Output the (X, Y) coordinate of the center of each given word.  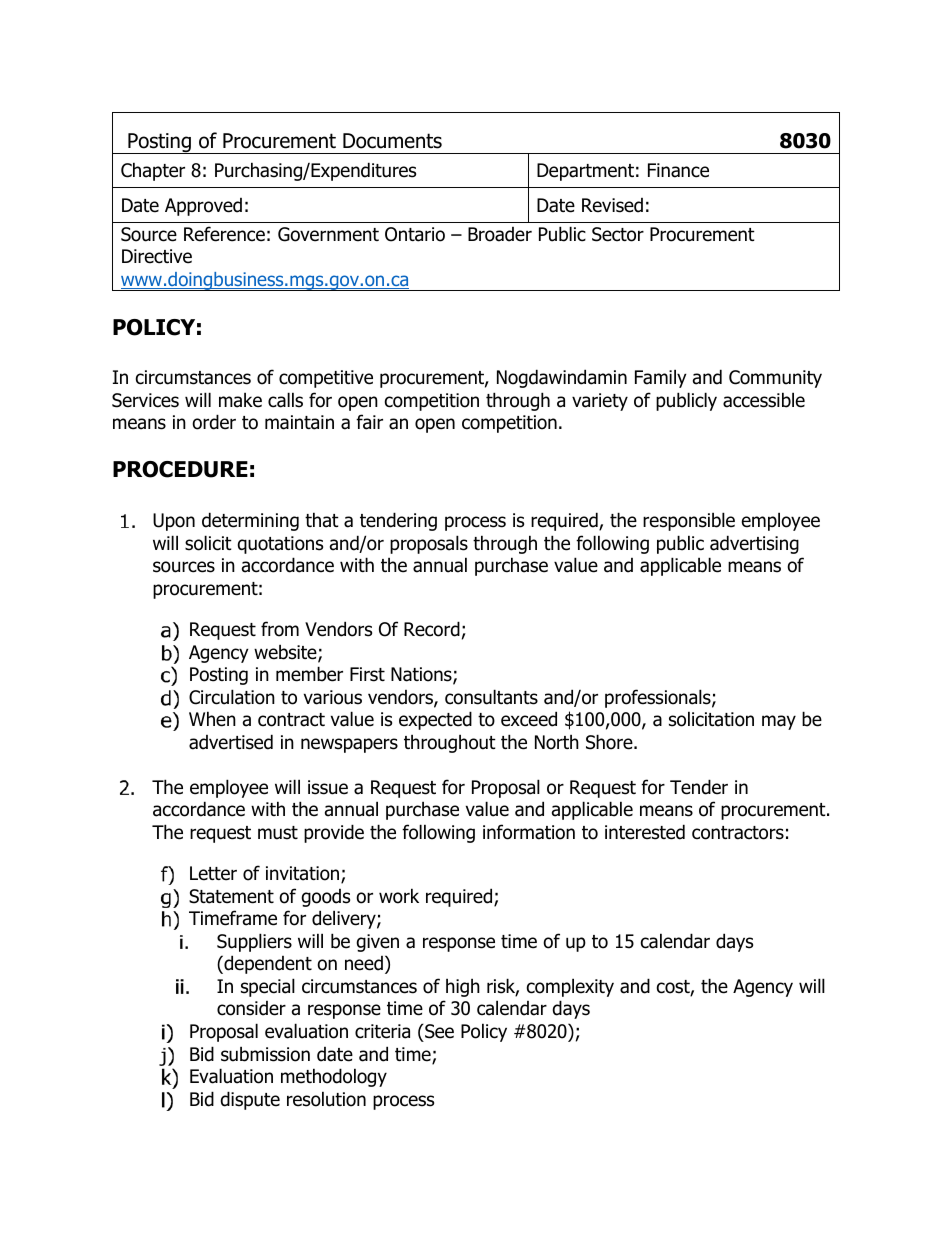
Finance (678, 170)
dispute (250, 1100)
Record (432, 629)
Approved (203, 207)
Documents (392, 141)
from (280, 629)
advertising (754, 544)
